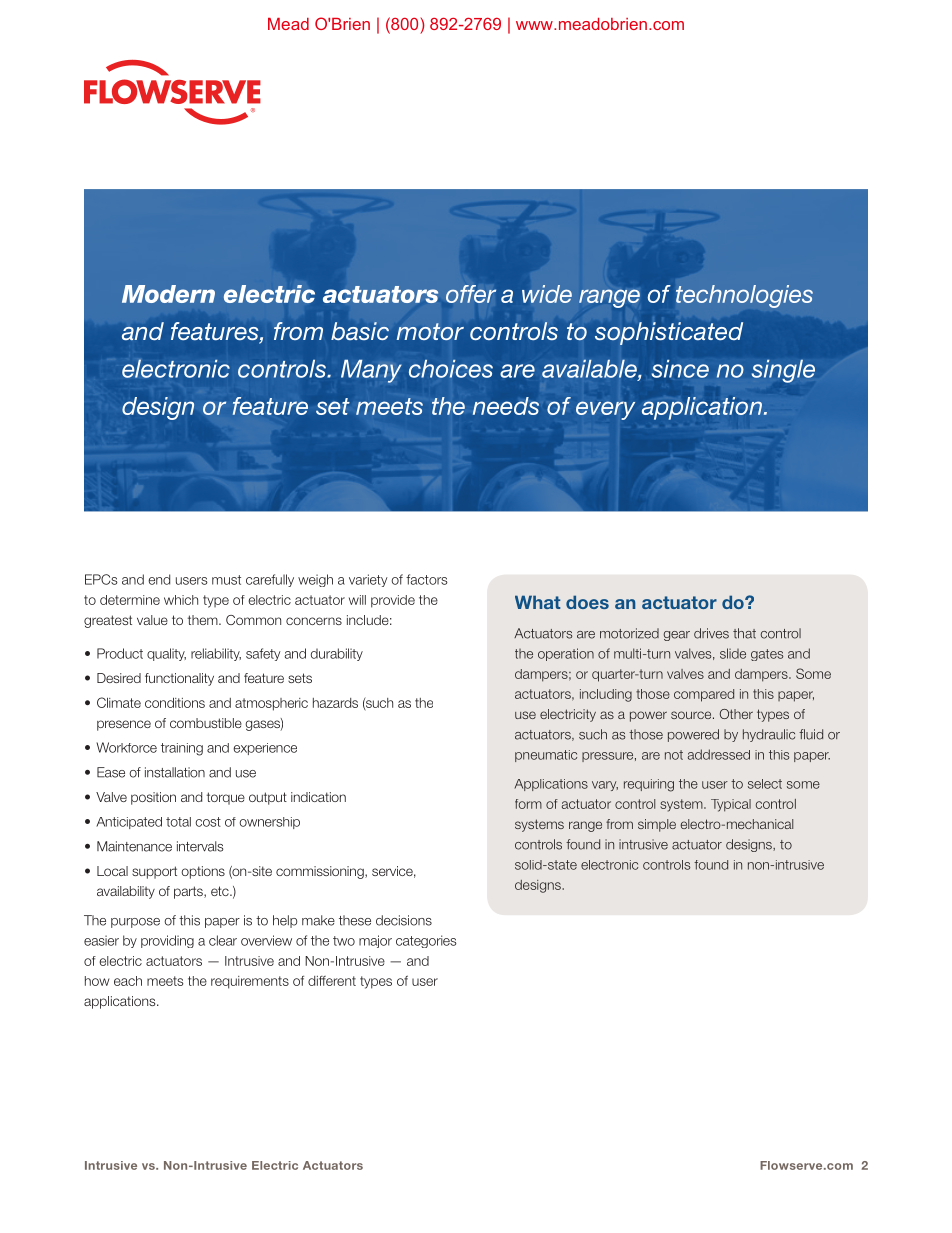 The height and width of the page is (1233, 952). Describe the element at coordinates (427, 579) in the page. I see `factors` at that location.
